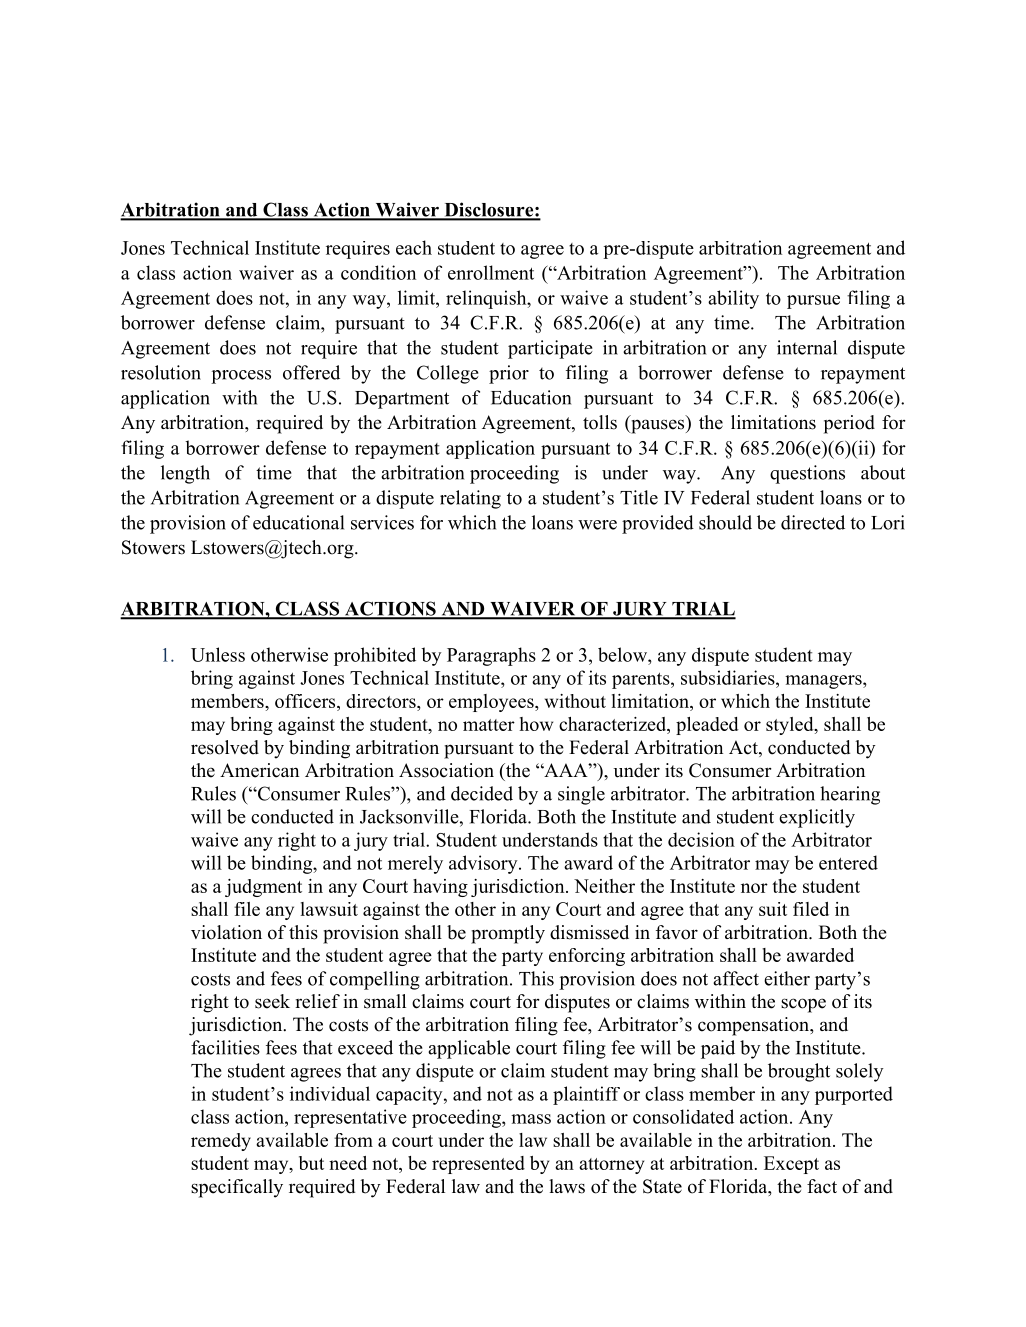  What do you see at coordinates (491, 272) in the image?
I see `enrollment` at bounding box center [491, 272].
